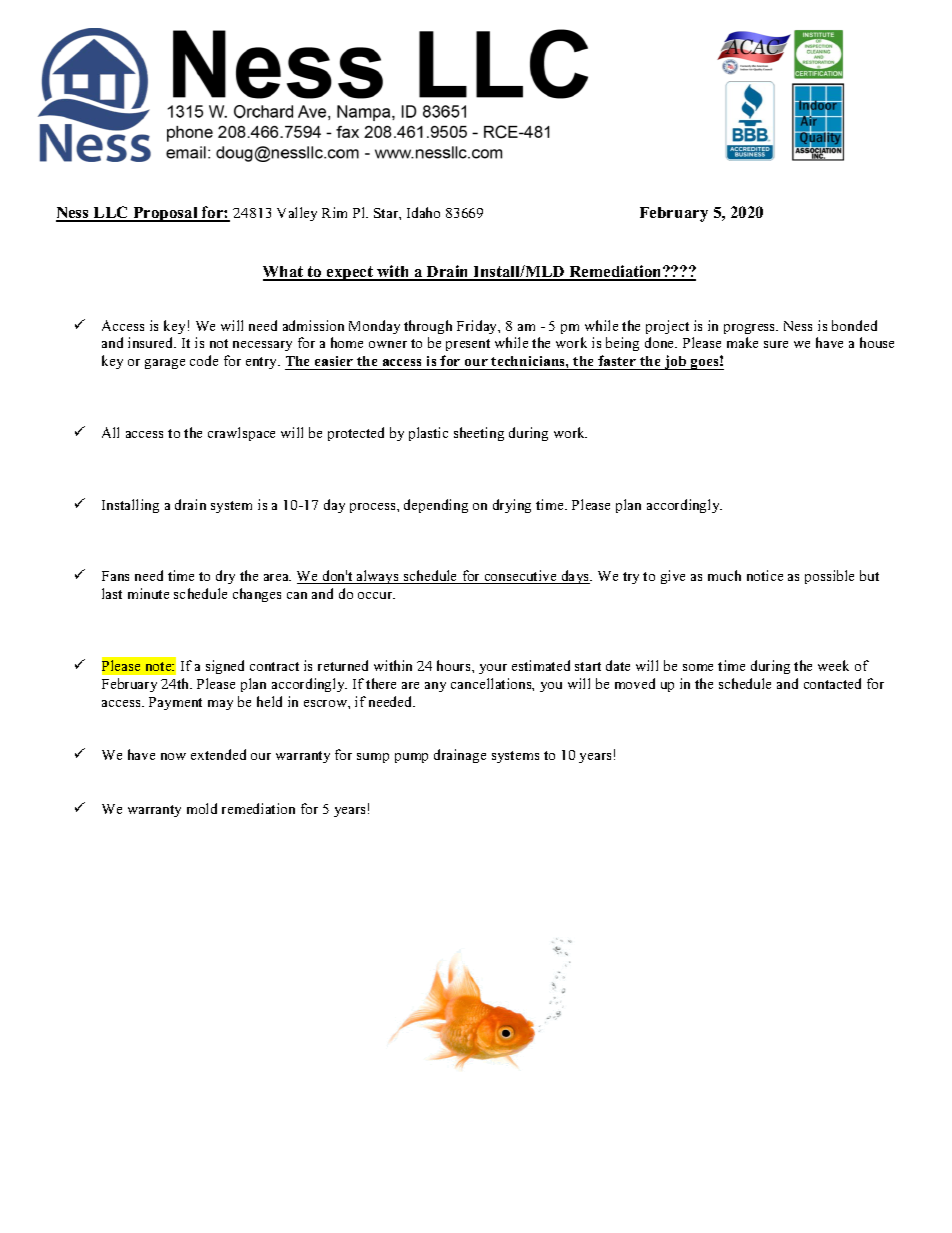  I want to click on drying, so click(512, 506).
